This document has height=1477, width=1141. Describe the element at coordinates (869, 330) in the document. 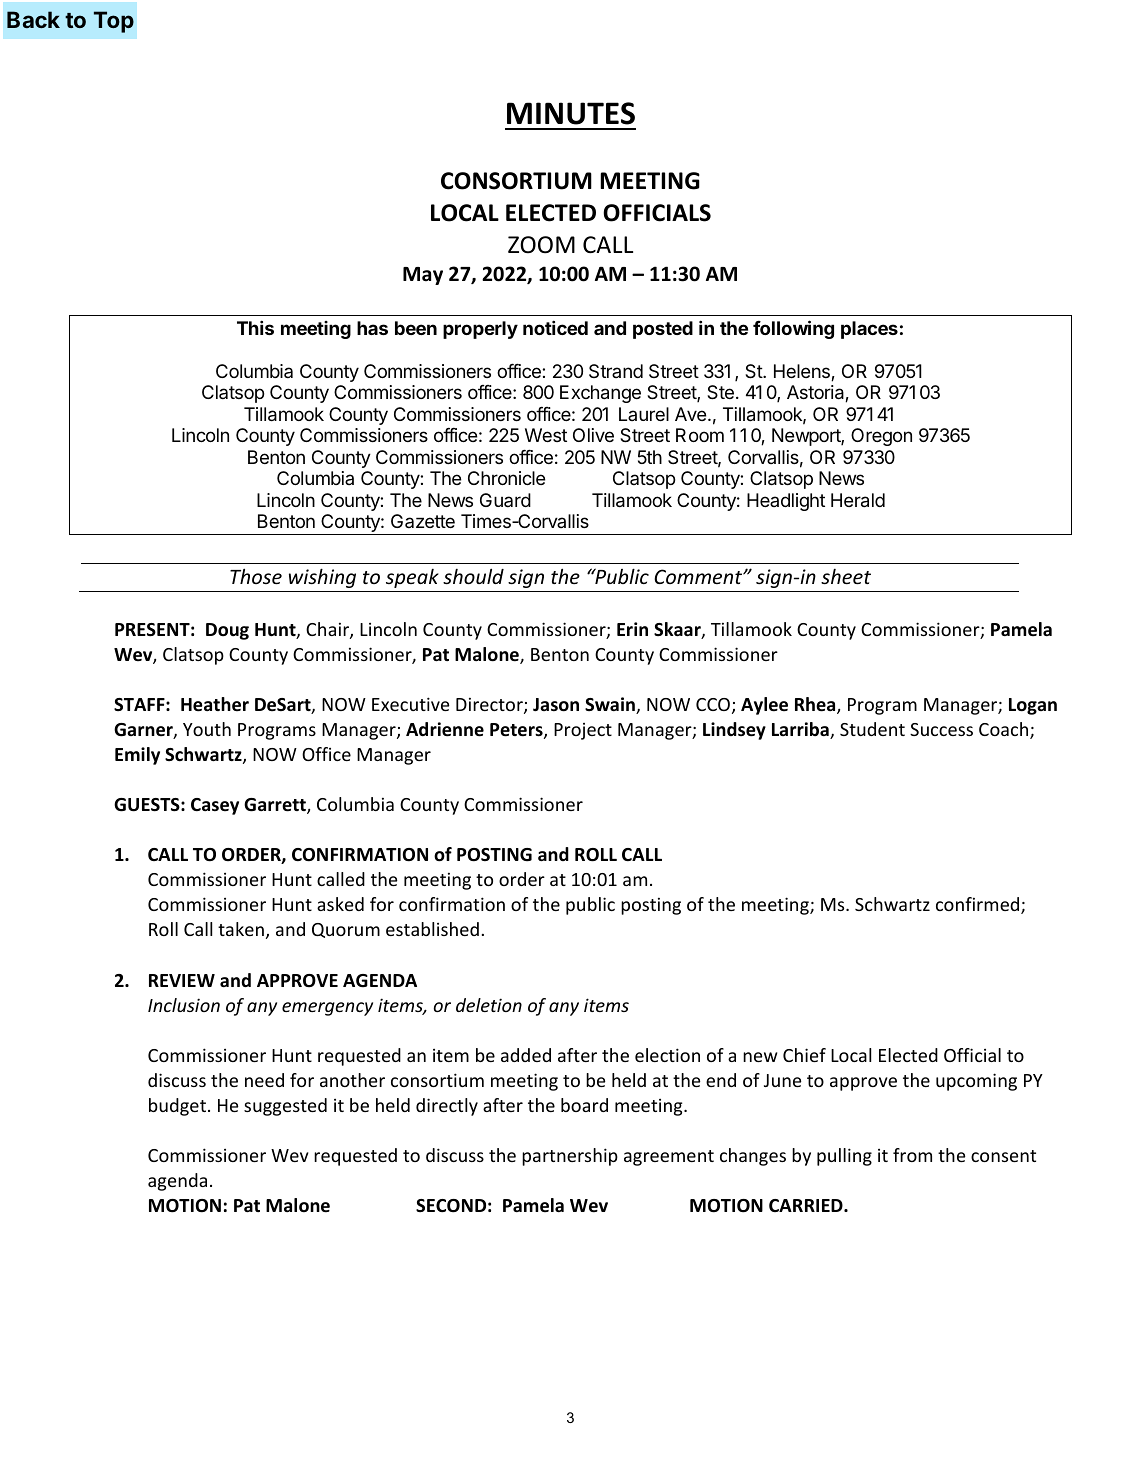

I see `places` at that location.
